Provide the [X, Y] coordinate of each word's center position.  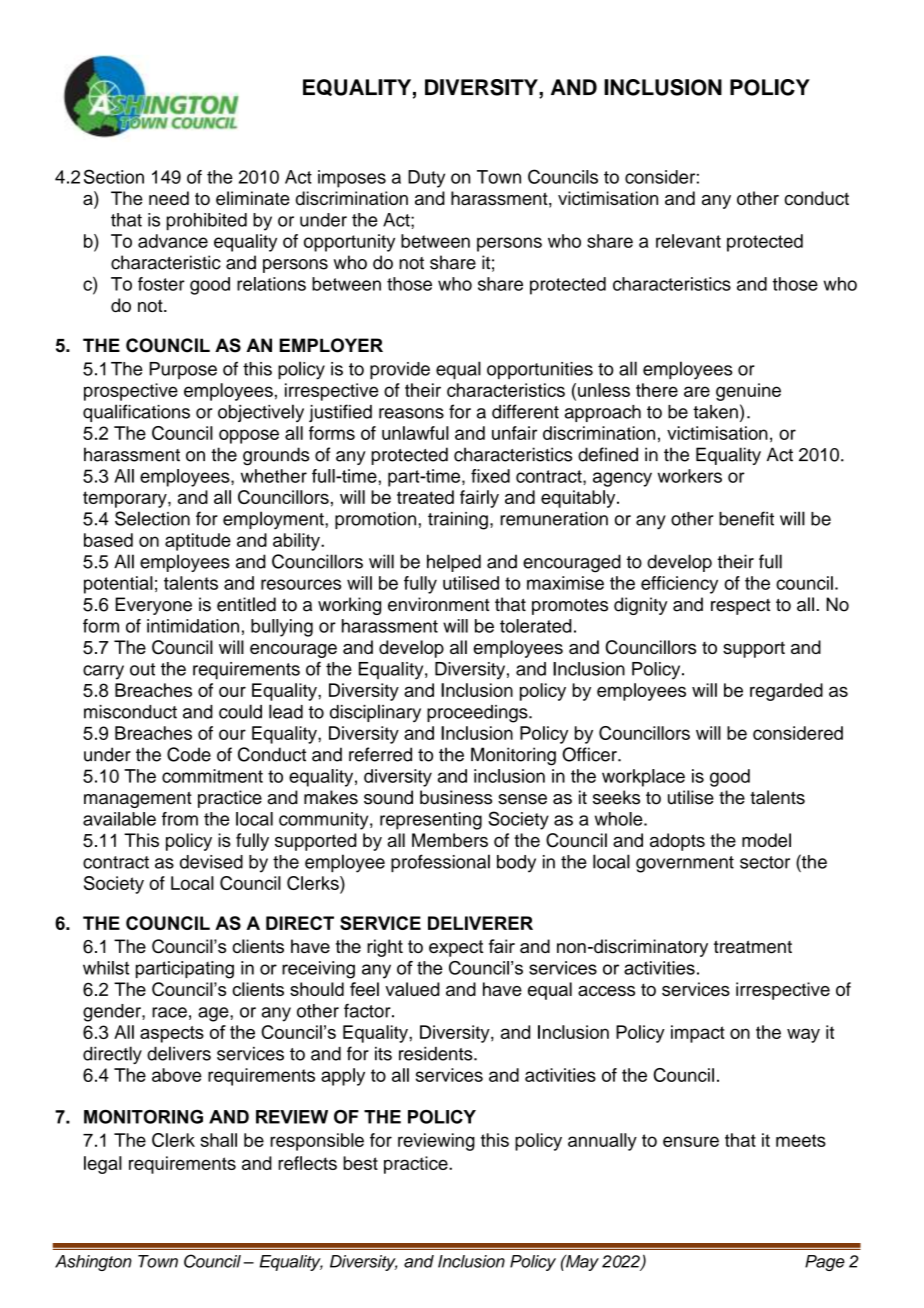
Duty [426, 179]
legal [103, 1165]
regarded [786, 692]
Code [189, 754]
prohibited [207, 222]
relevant [688, 241]
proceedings [478, 714]
